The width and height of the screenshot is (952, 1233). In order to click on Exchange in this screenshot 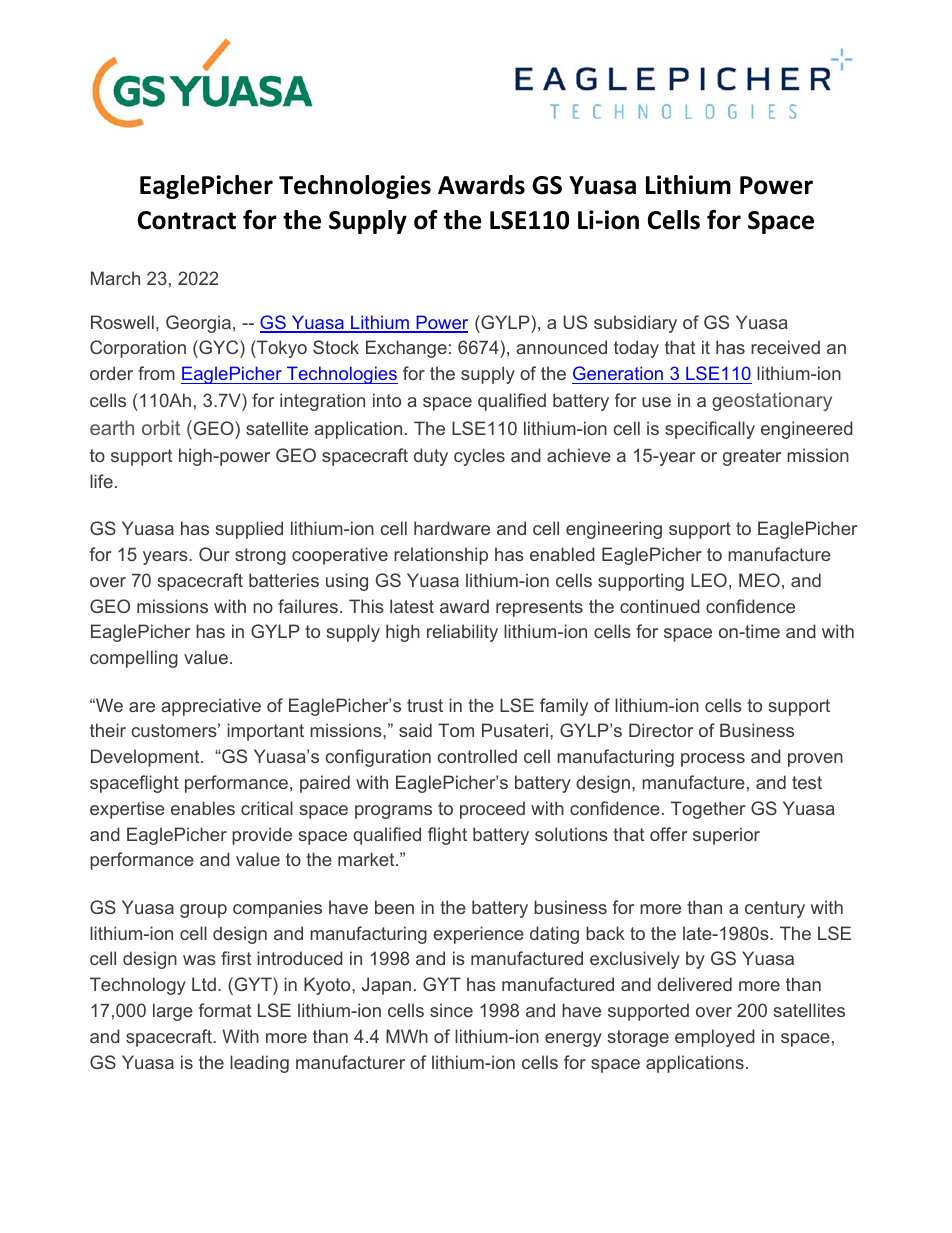, I will do `click(406, 349)`.
